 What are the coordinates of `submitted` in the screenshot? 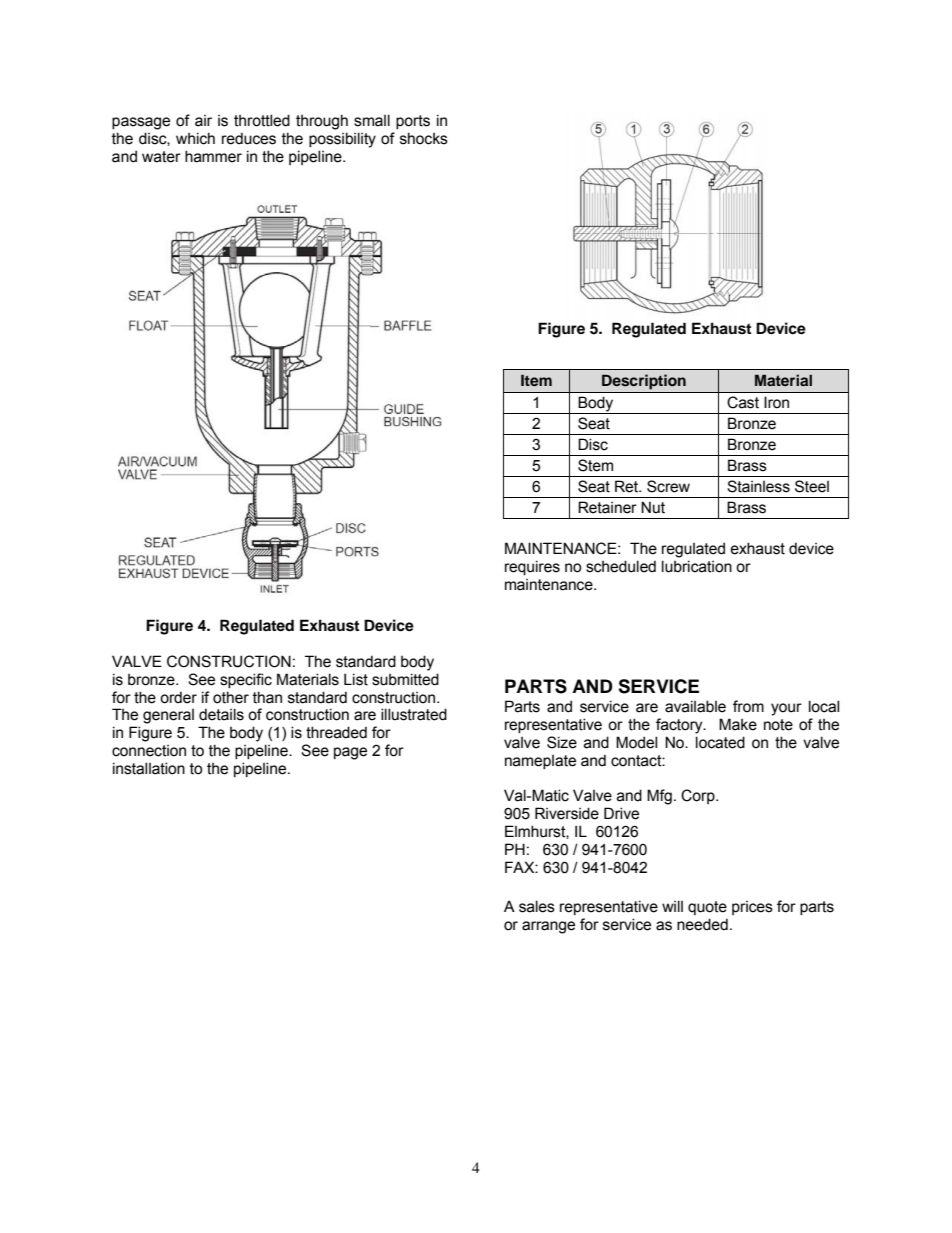 It's located at (405, 679).
